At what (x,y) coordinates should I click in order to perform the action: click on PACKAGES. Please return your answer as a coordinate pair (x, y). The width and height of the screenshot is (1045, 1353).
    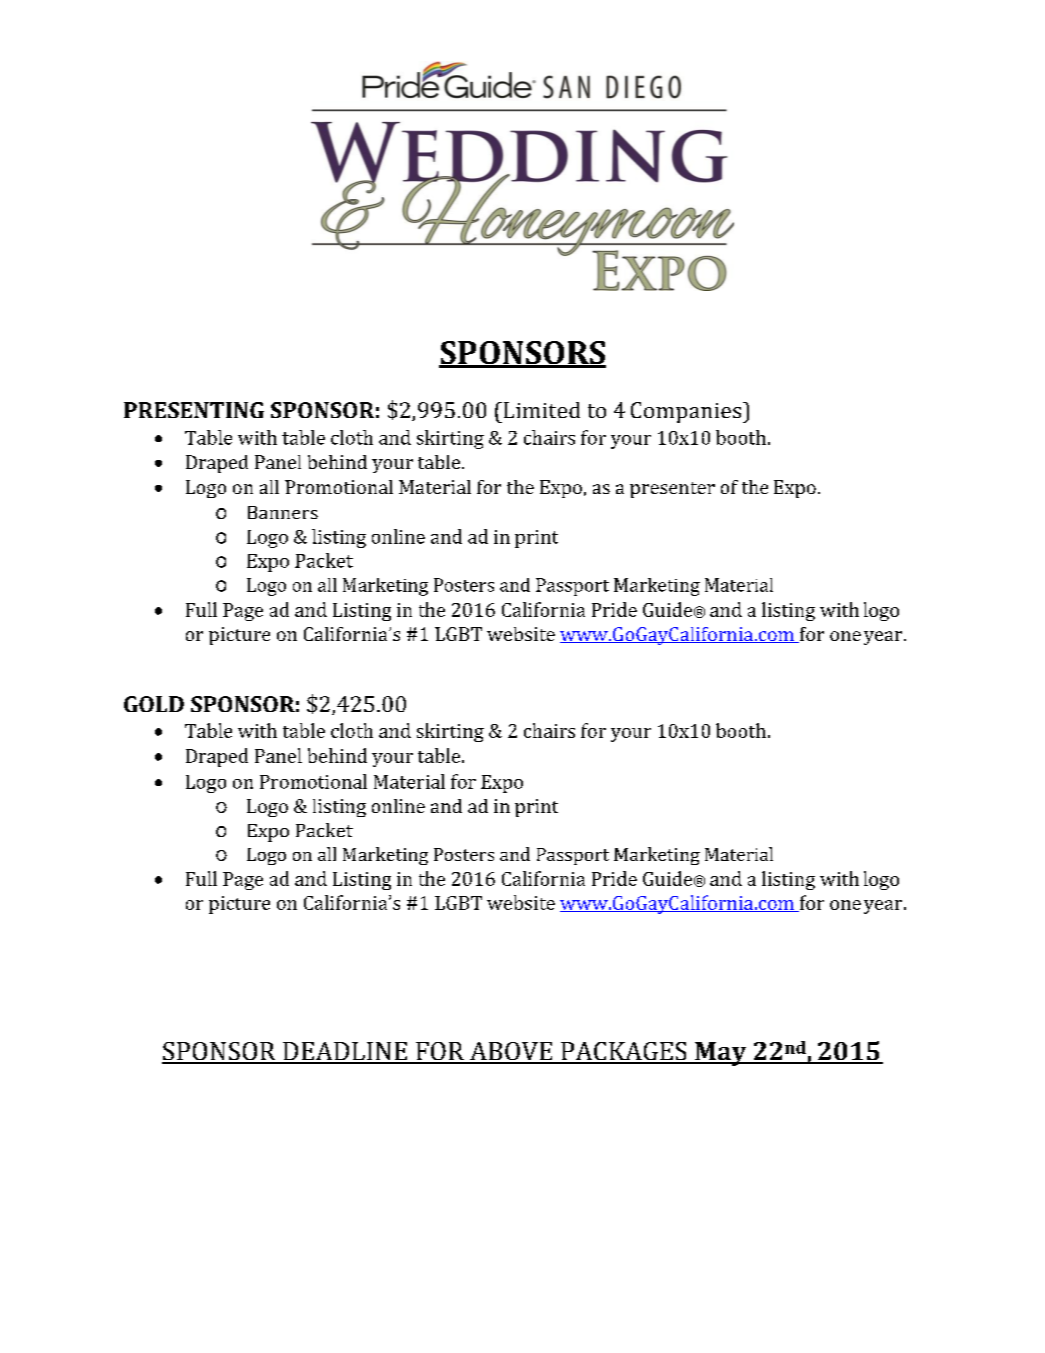
    Looking at the image, I should click on (624, 1052).
